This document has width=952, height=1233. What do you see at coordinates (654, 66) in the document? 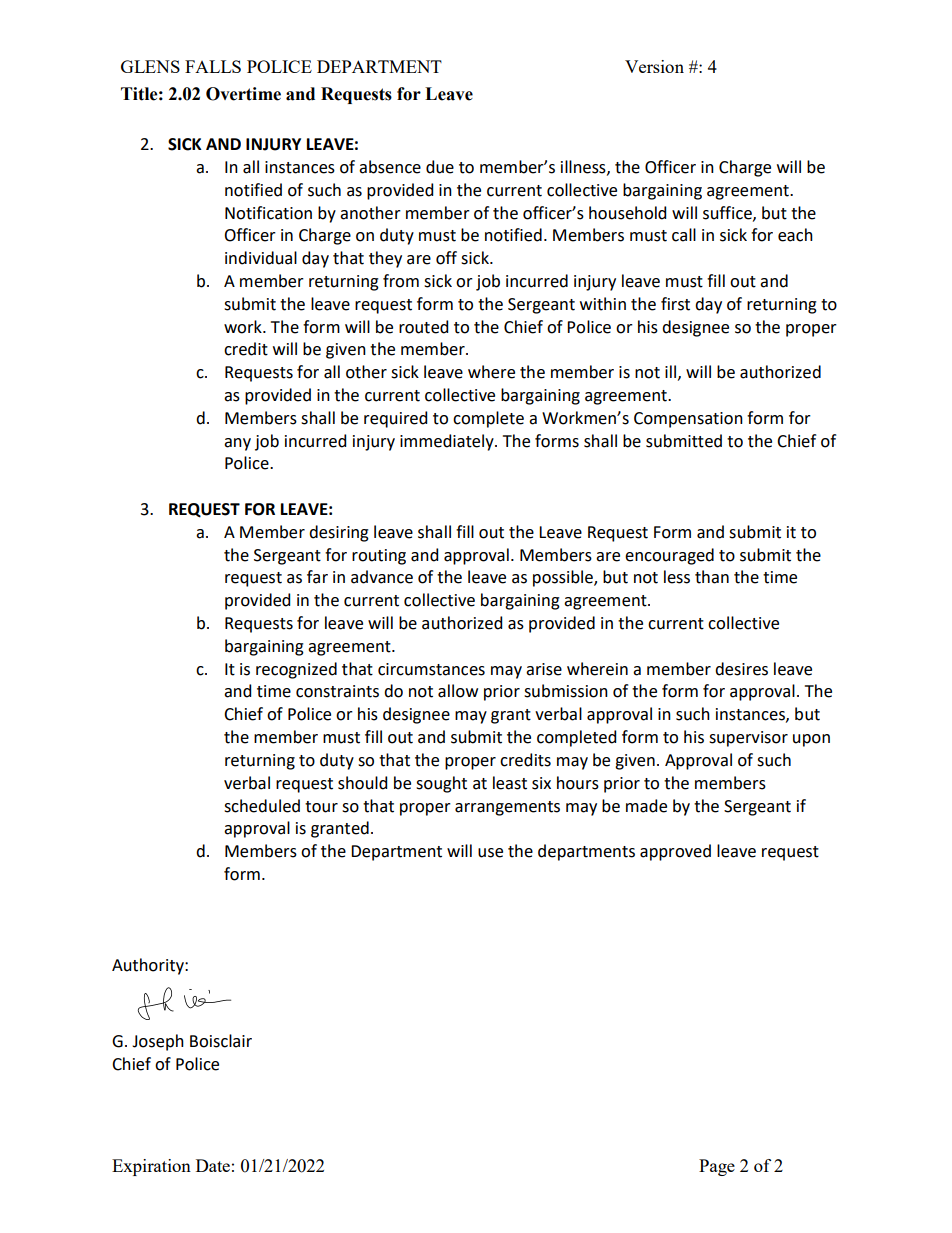
I see `Version` at bounding box center [654, 66].
